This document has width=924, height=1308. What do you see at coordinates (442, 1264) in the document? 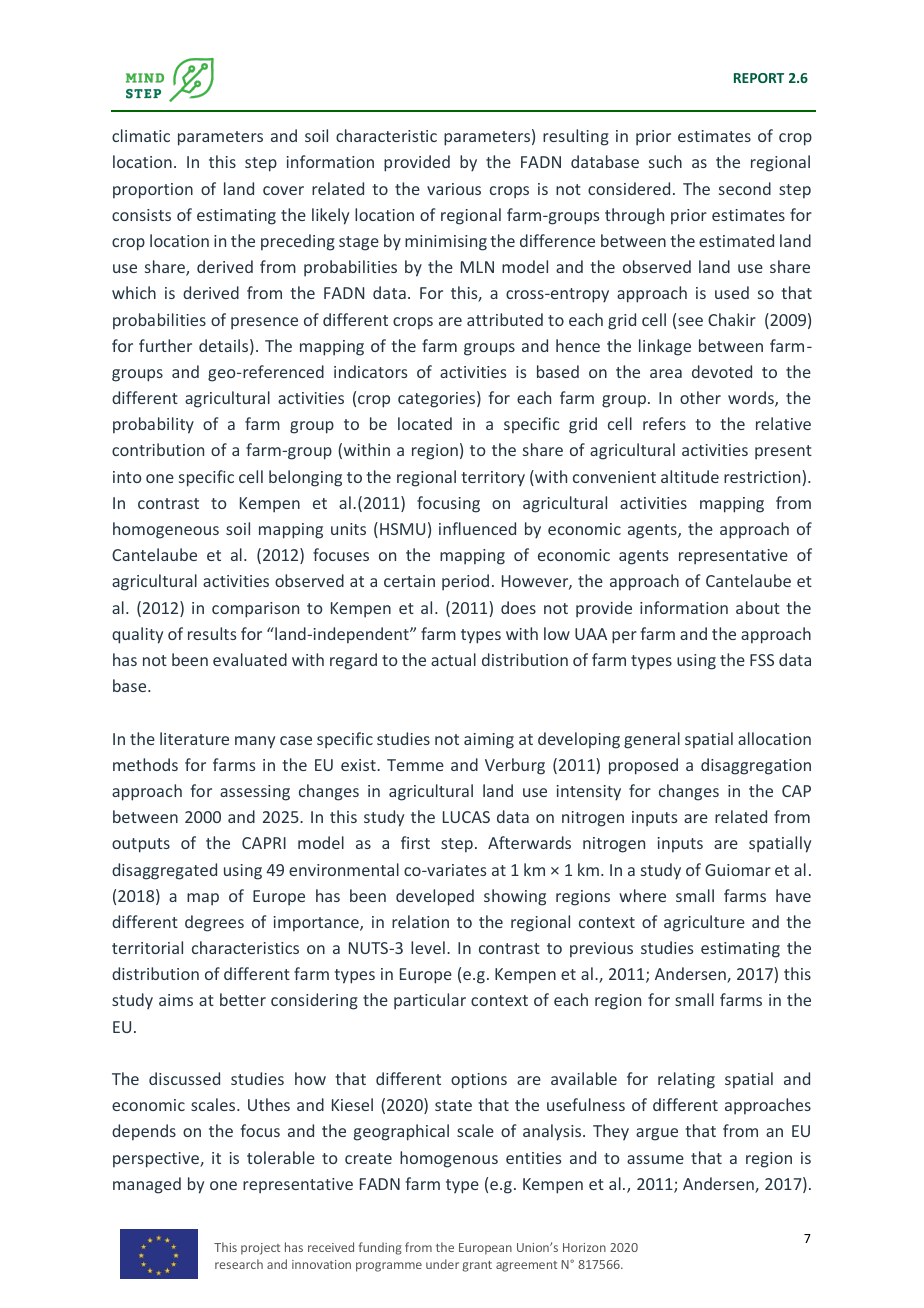
I see `under` at bounding box center [442, 1264].
